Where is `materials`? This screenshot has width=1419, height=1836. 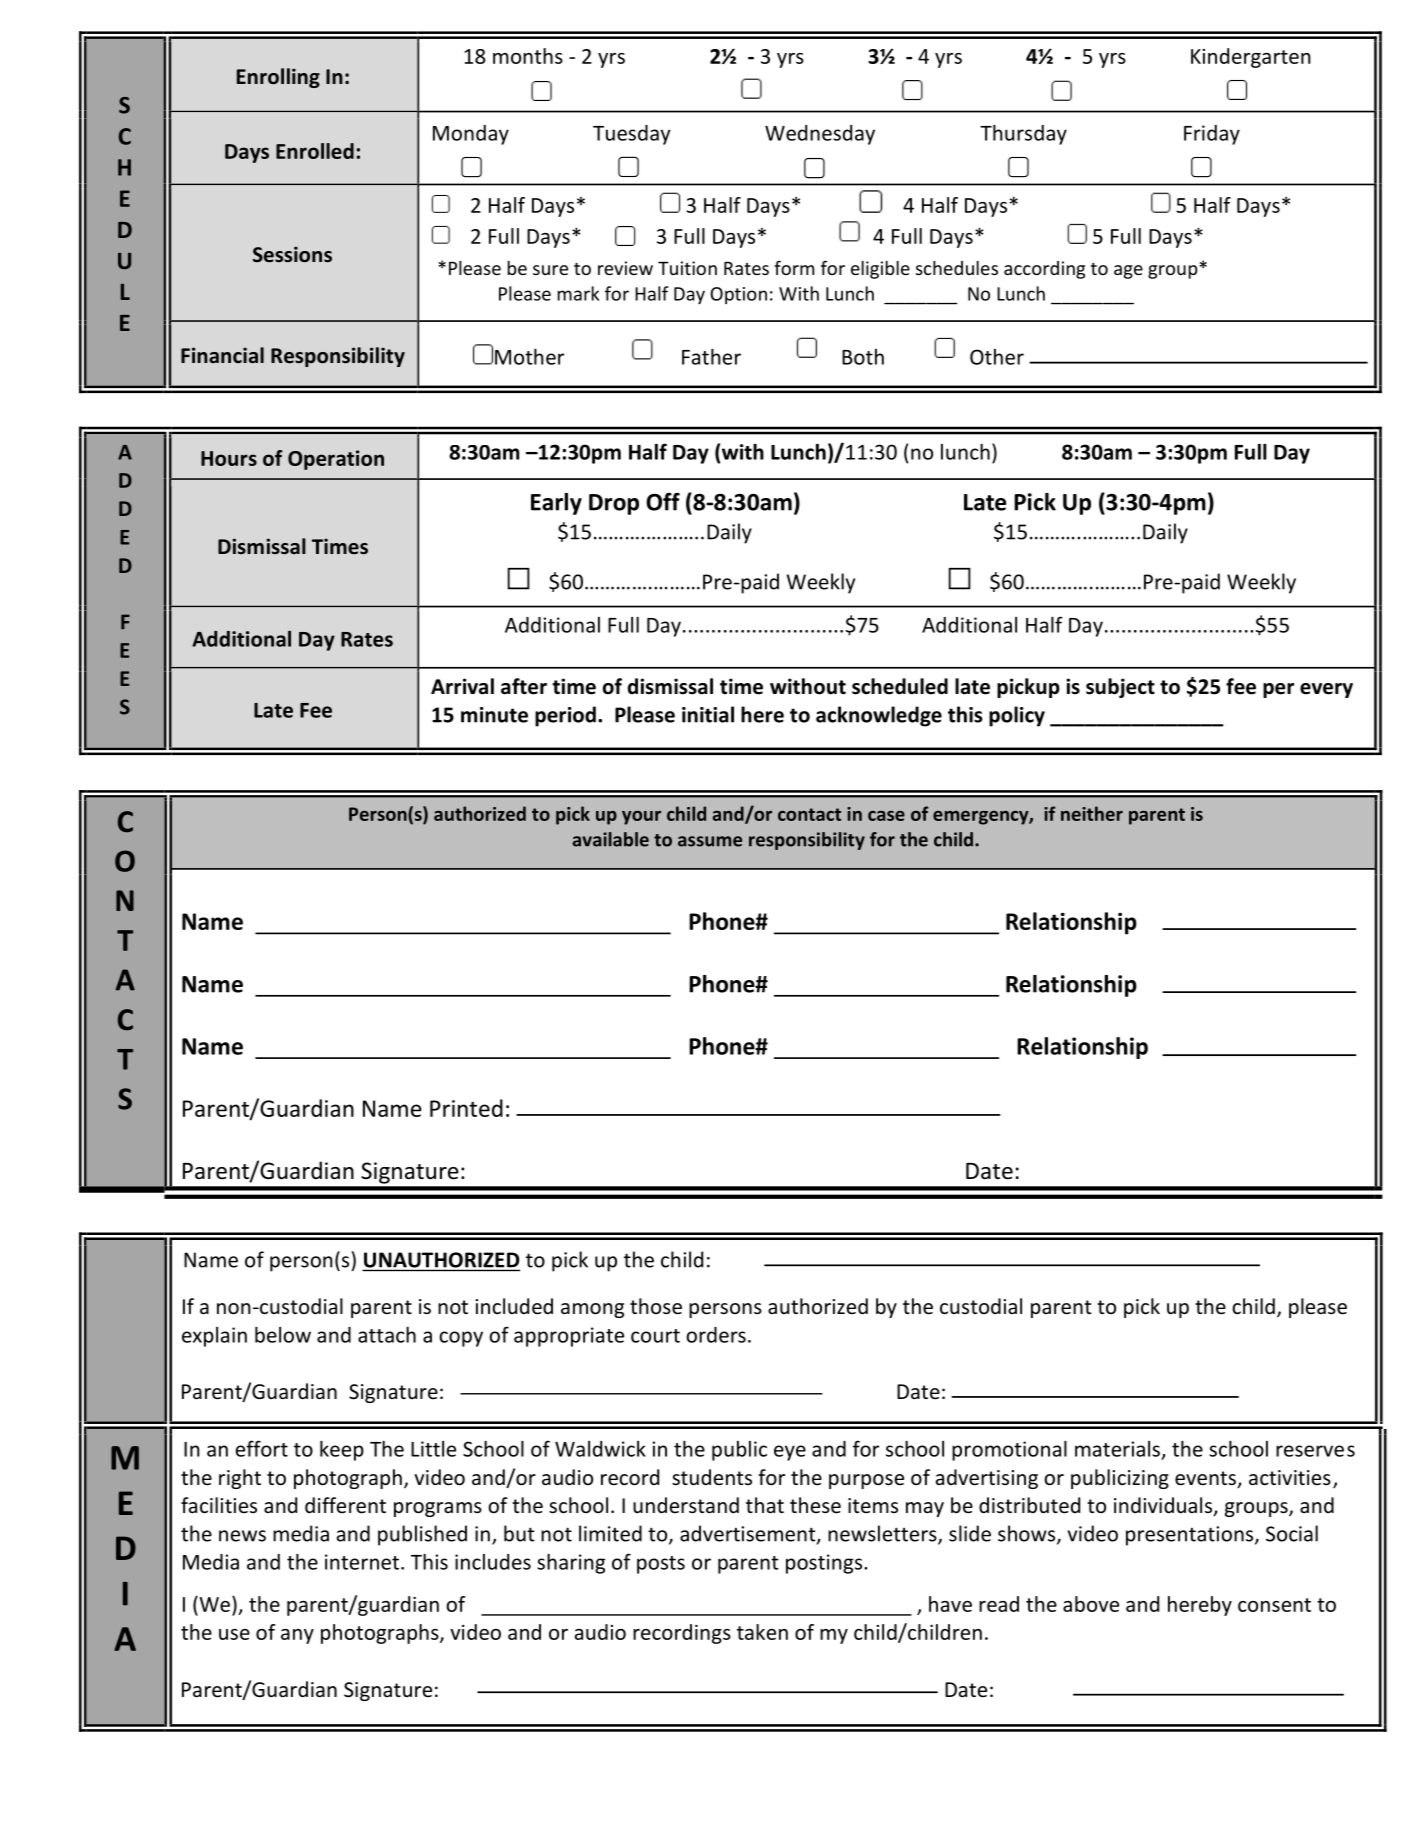
materials is located at coordinates (1117, 1449).
